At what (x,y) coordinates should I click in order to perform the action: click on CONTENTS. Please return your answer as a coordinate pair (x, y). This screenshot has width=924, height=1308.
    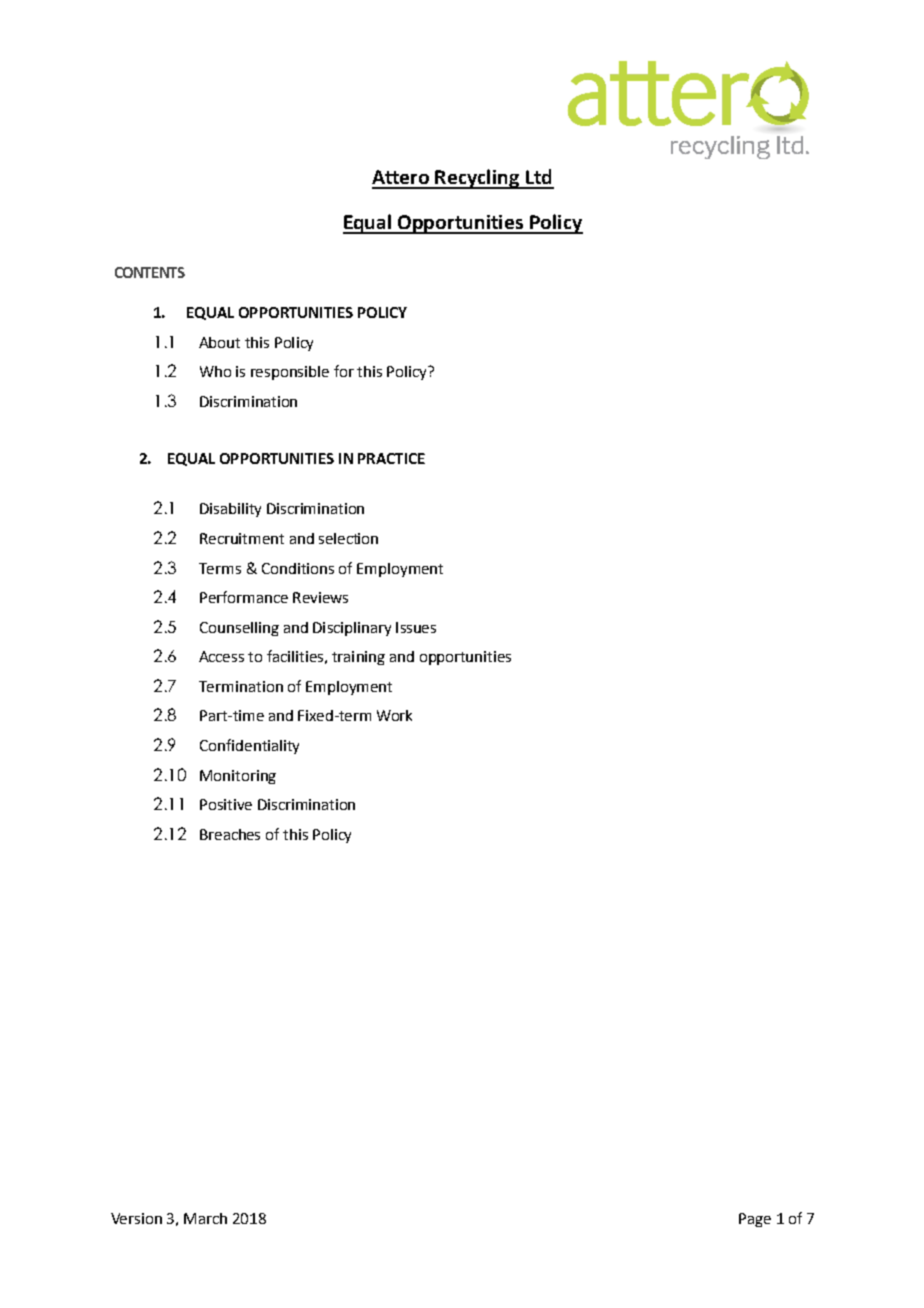
    Looking at the image, I should click on (150, 272).
